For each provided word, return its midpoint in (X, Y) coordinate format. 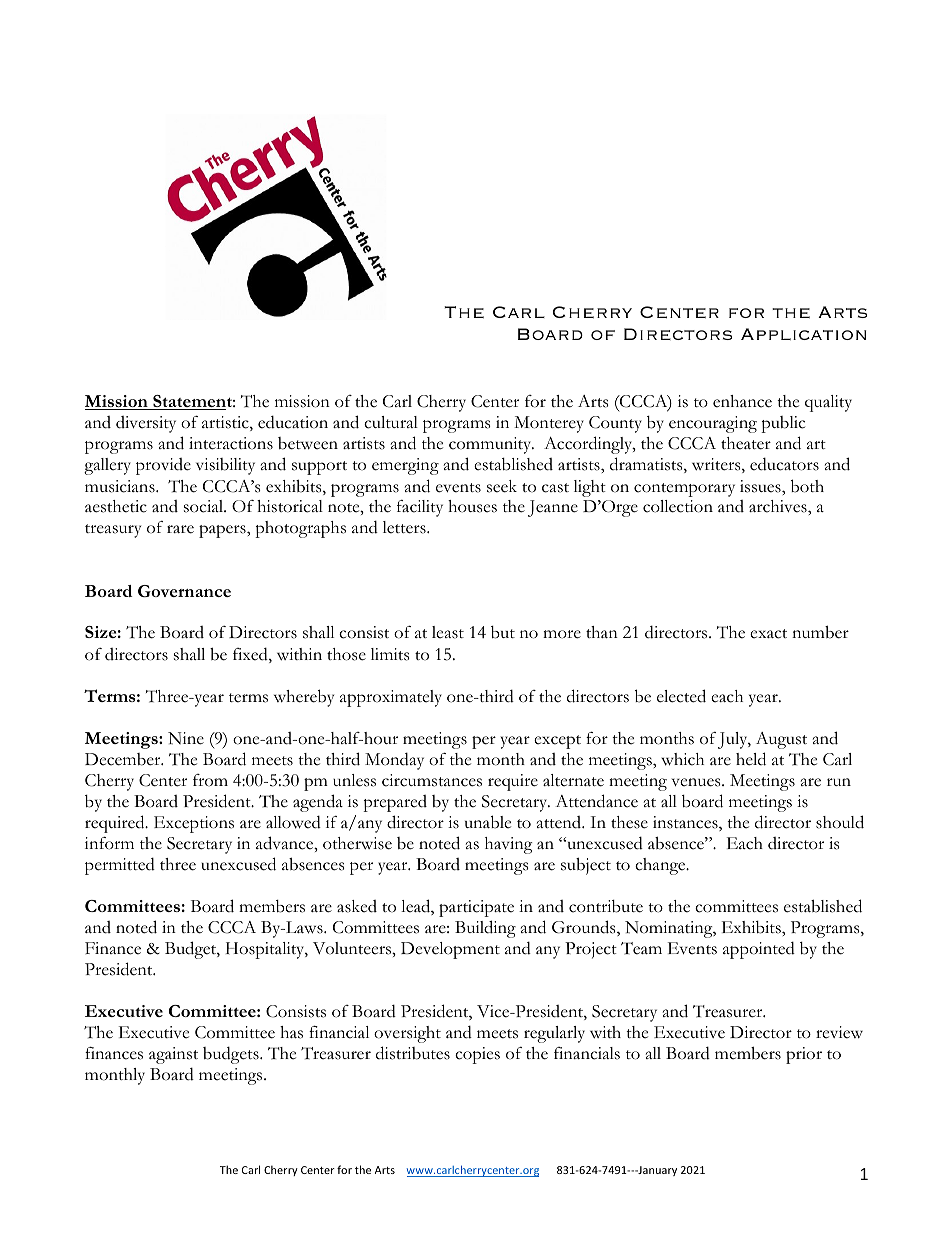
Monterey (549, 424)
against (173, 1055)
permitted (120, 866)
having (509, 845)
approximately (391, 698)
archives (779, 506)
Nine (186, 738)
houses (472, 506)
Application (803, 334)
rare (180, 529)
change (661, 866)
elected (681, 696)
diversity (146, 424)
